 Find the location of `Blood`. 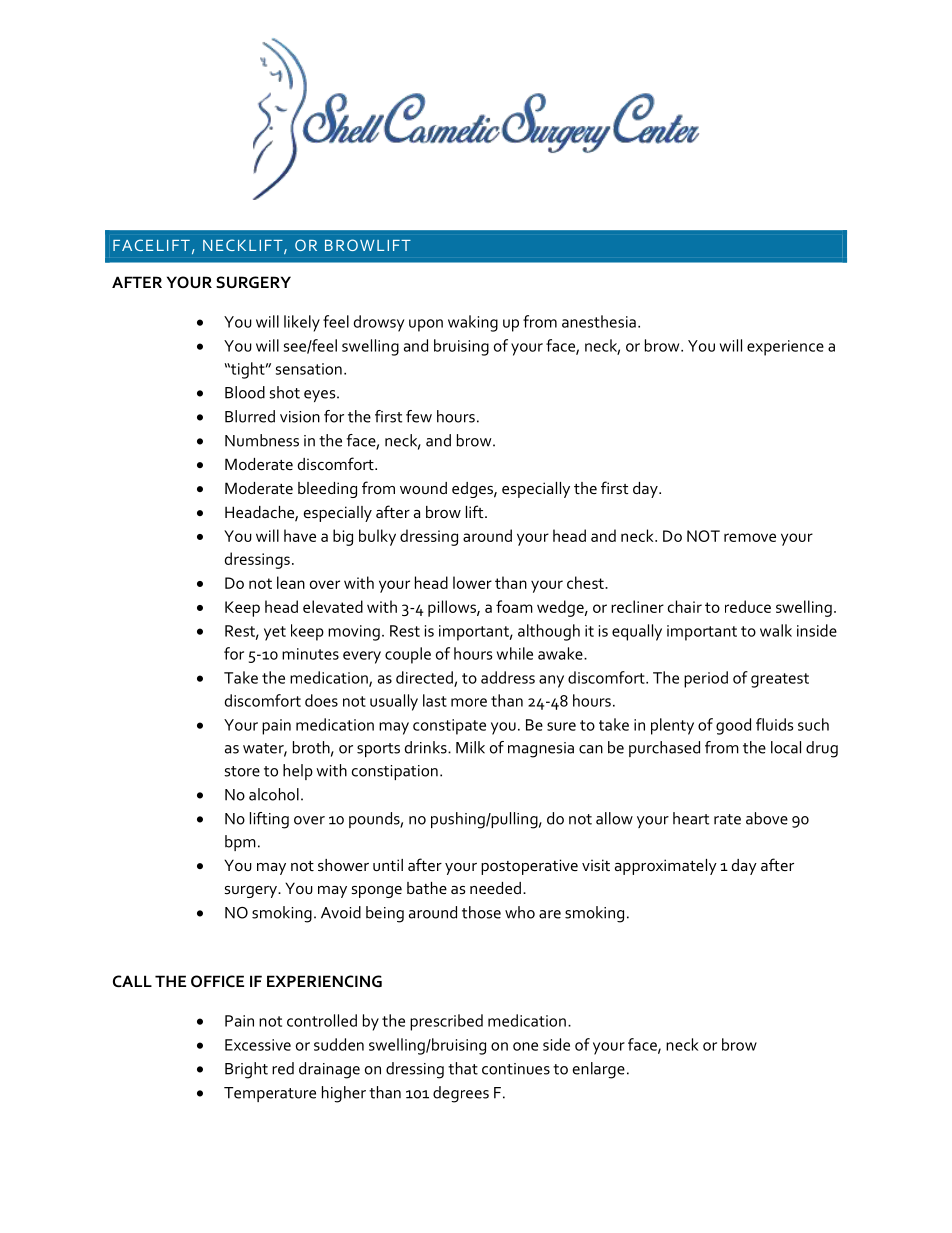

Blood is located at coordinates (245, 392).
